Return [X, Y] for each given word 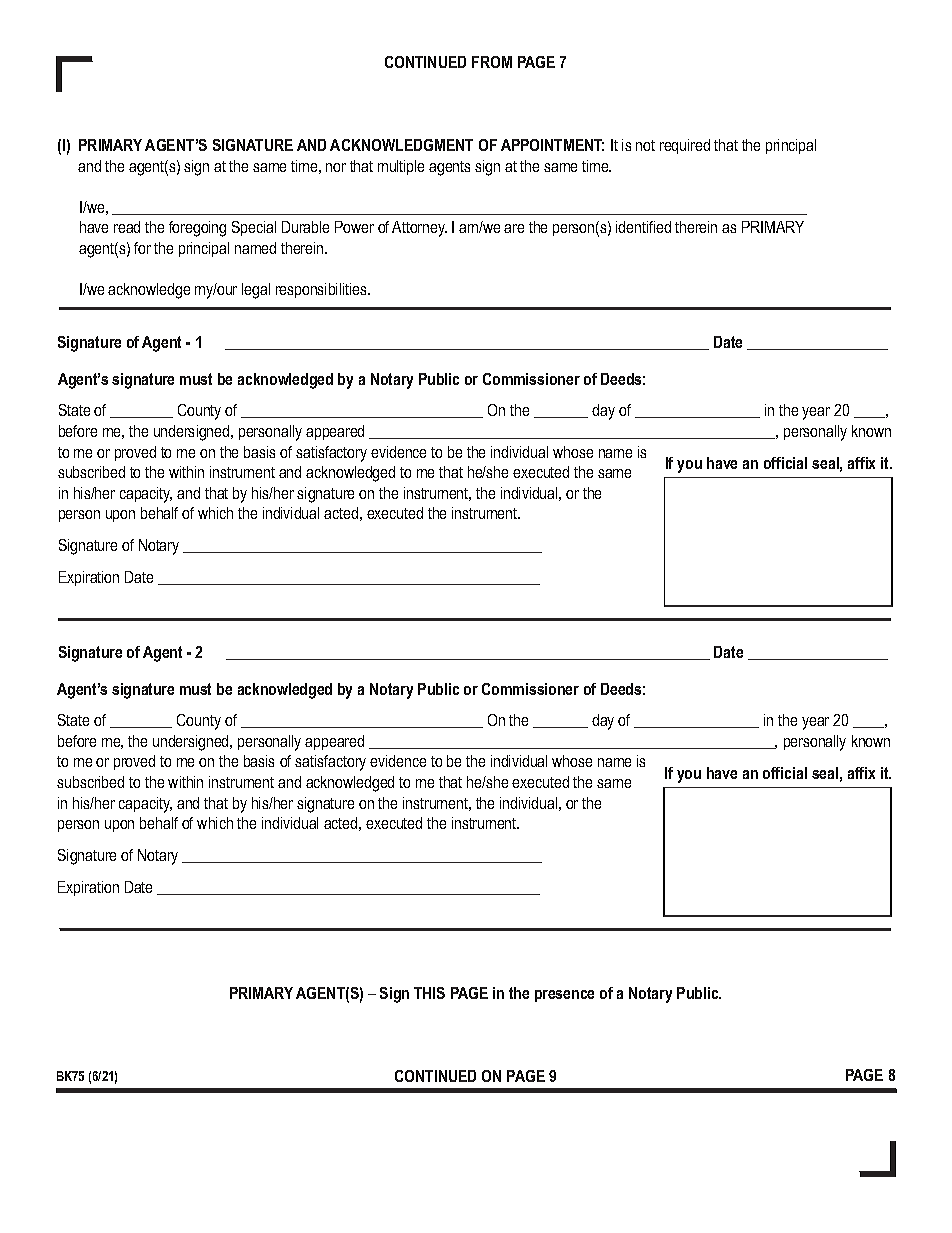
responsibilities [322, 290]
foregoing [197, 229]
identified [643, 227]
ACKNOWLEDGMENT [401, 145]
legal [256, 291]
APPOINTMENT [552, 145]
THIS [429, 993]
